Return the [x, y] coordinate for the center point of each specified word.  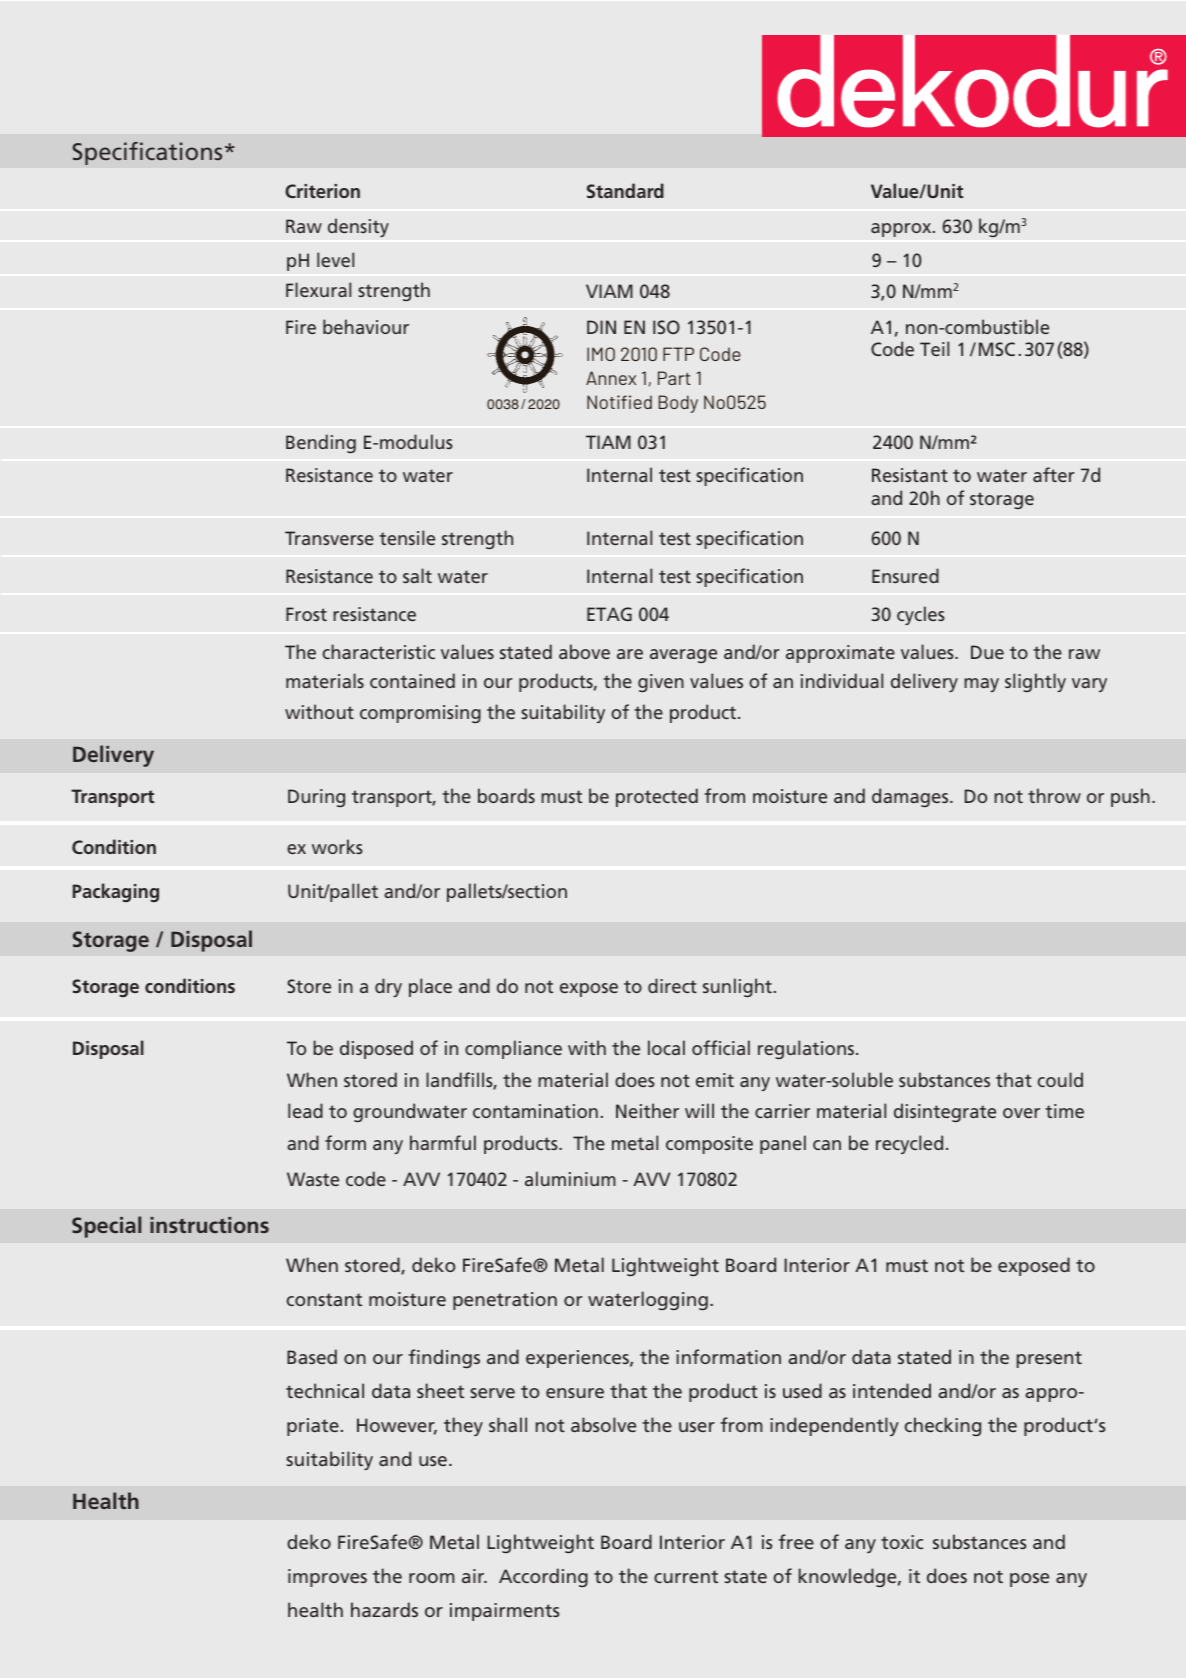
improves [327, 1578]
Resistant [910, 475]
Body [678, 404]
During [316, 798]
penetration [505, 1301]
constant [324, 1299]
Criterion [322, 191]
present [1049, 1359]
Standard [625, 190]
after [1054, 474]
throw [1054, 795]
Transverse [329, 538]
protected [657, 797]
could [1060, 1079]
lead [305, 1110]
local [666, 1047]
